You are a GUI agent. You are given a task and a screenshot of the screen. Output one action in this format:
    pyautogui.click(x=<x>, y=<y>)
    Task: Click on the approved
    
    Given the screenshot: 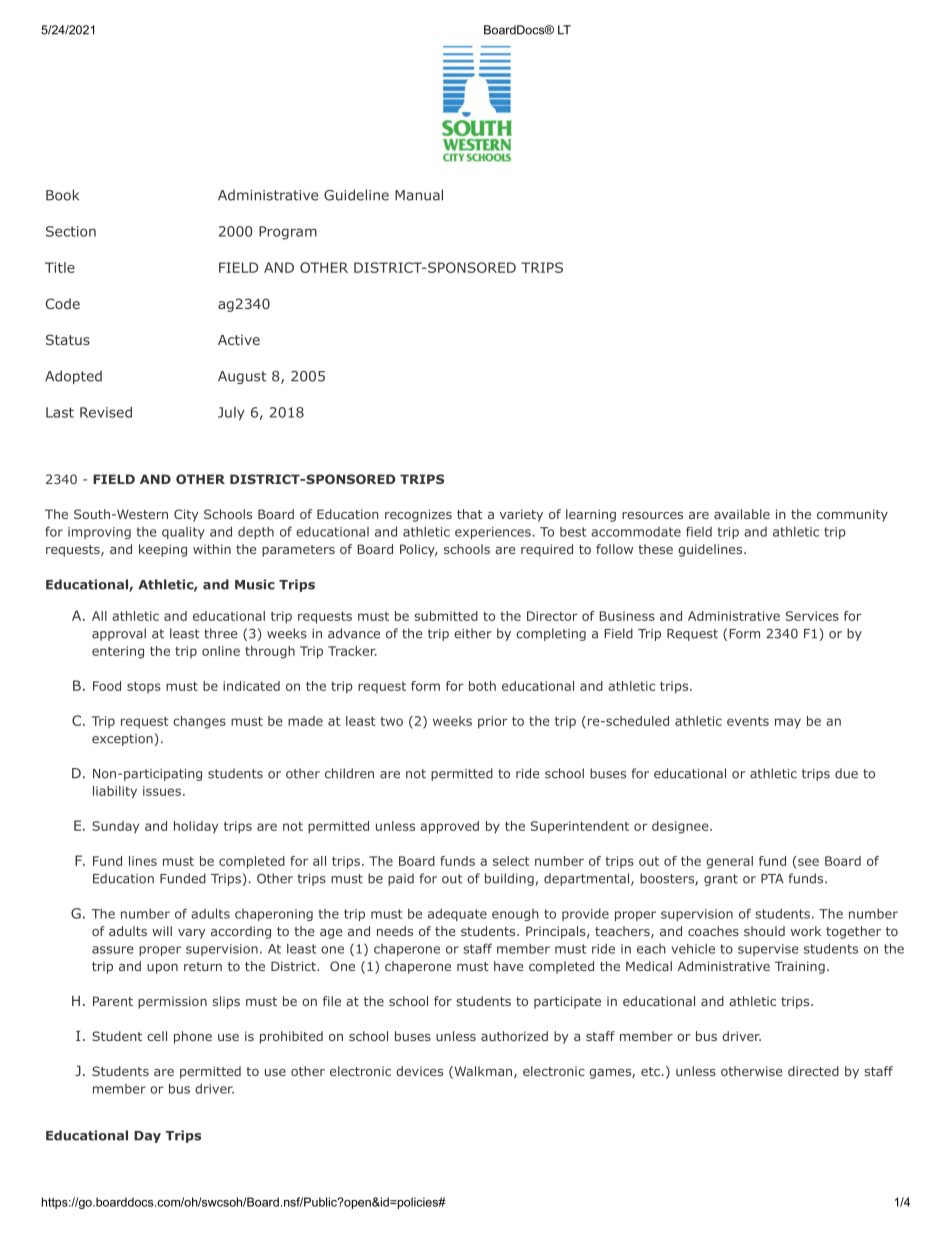 What is the action you would take?
    pyautogui.click(x=449, y=827)
